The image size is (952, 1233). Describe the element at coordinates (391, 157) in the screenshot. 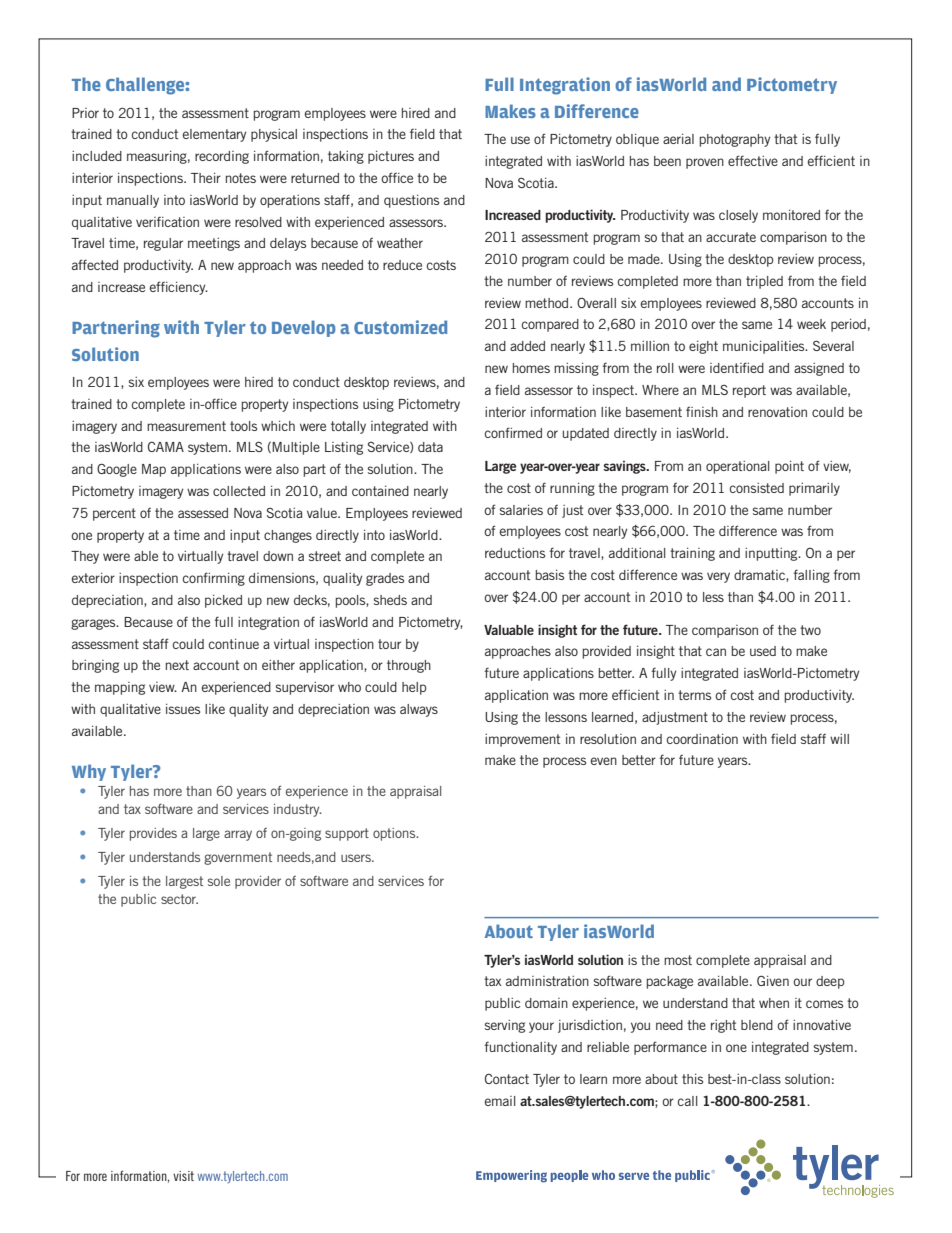

I see `pictures` at that location.
